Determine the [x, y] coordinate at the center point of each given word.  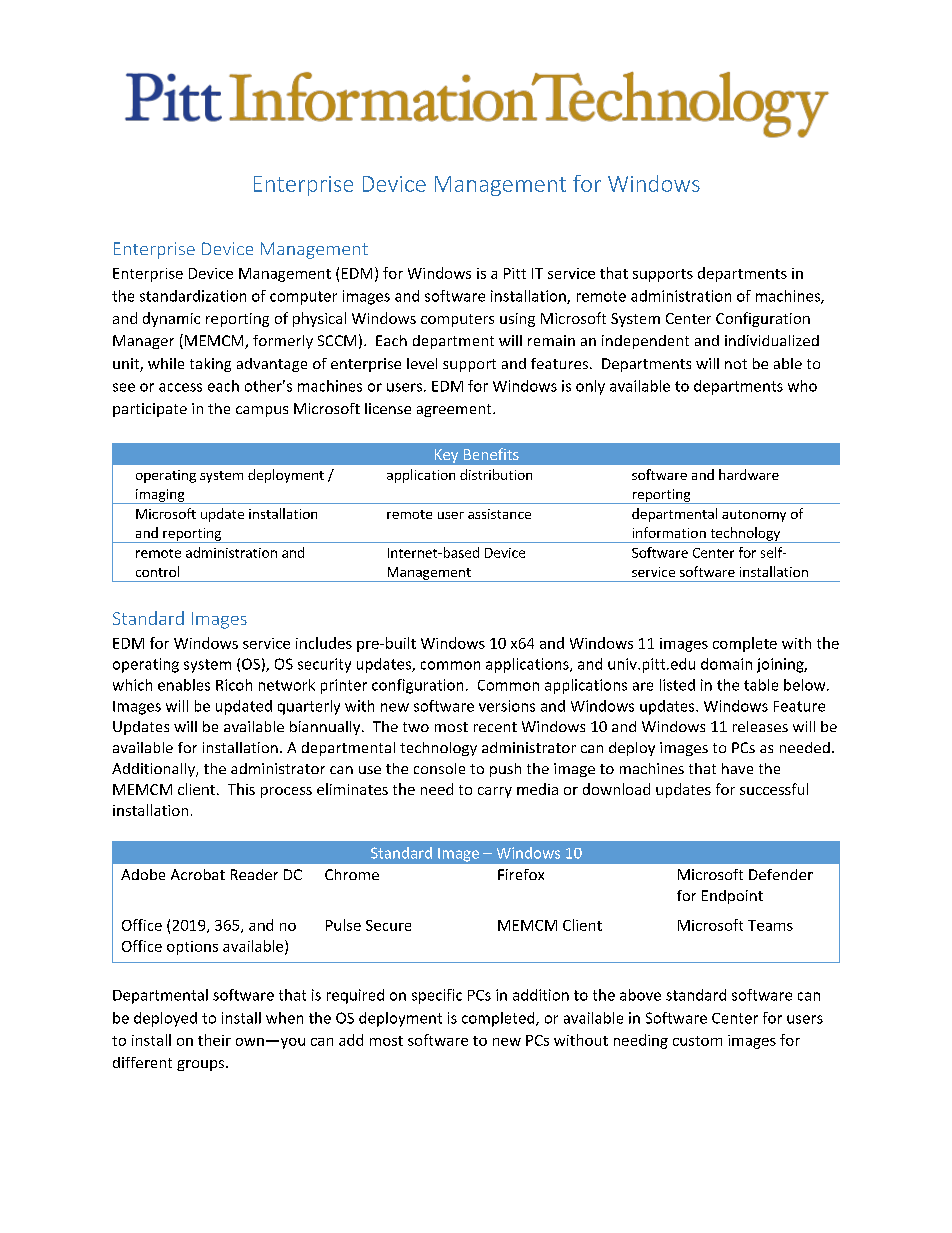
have [737, 768]
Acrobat [198, 874]
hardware [749, 474]
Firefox [521, 874]
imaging [160, 496]
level [422, 363]
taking [210, 365]
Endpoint [732, 897]
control [157, 571]
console [439, 768]
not [736, 364]
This [241, 789]
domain [726, 664]
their [214, 1040]
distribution [496, 474]
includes [324, 643]
